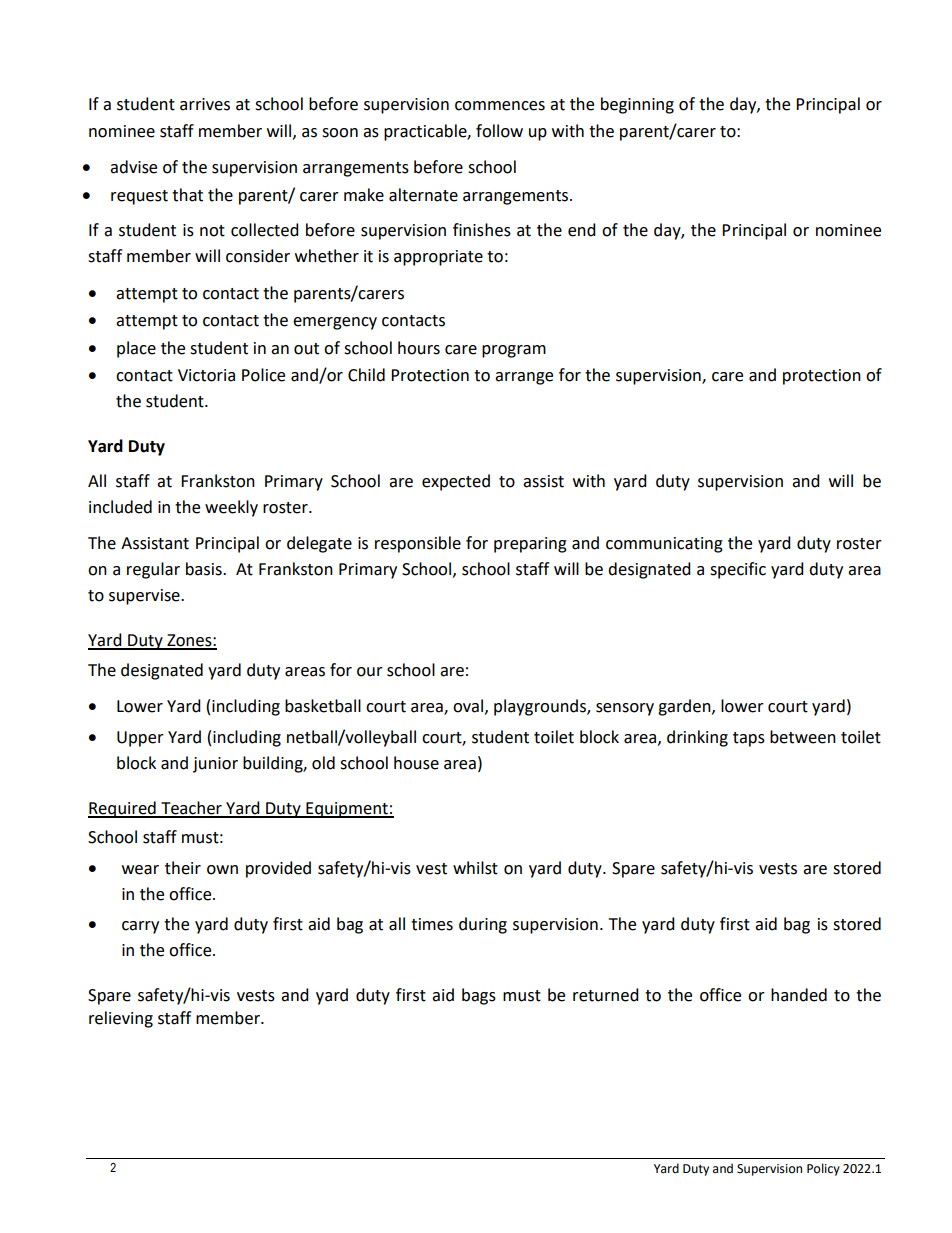 The height and width of the screenshot is (1233, 952). Describe the element at coordinates (738, 570) in the screenshot. I see `specific` at that location.
